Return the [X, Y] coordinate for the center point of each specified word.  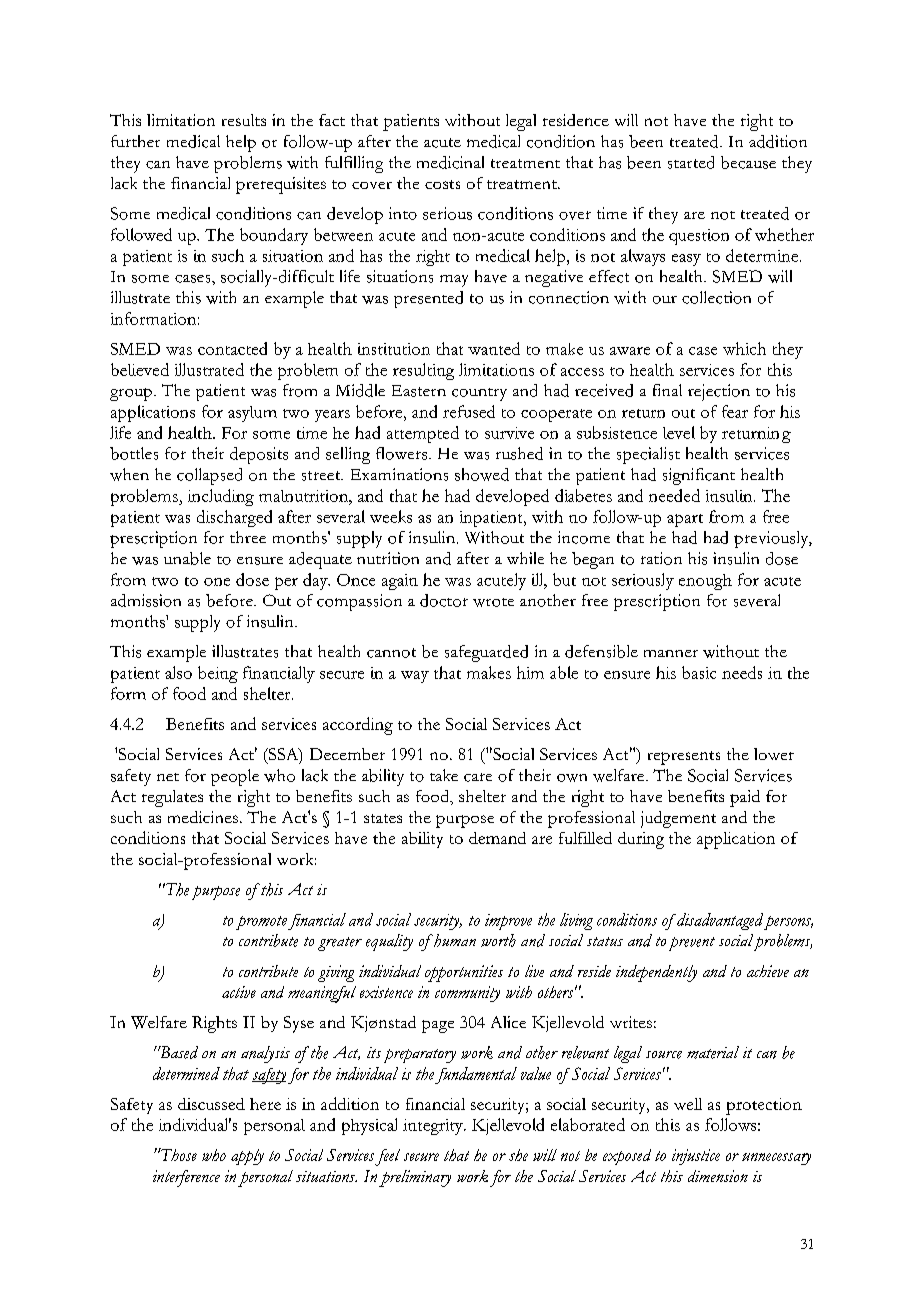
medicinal [450, 162]
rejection [719, 392]
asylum [252, 414]
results [244, 120]
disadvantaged [720, 921]
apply [247, 1157]
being [218, 674]
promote [261, 923]
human [454, 940]
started [691, 162]
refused [469, 411]
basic [699, 672]
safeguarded [486, 653]
